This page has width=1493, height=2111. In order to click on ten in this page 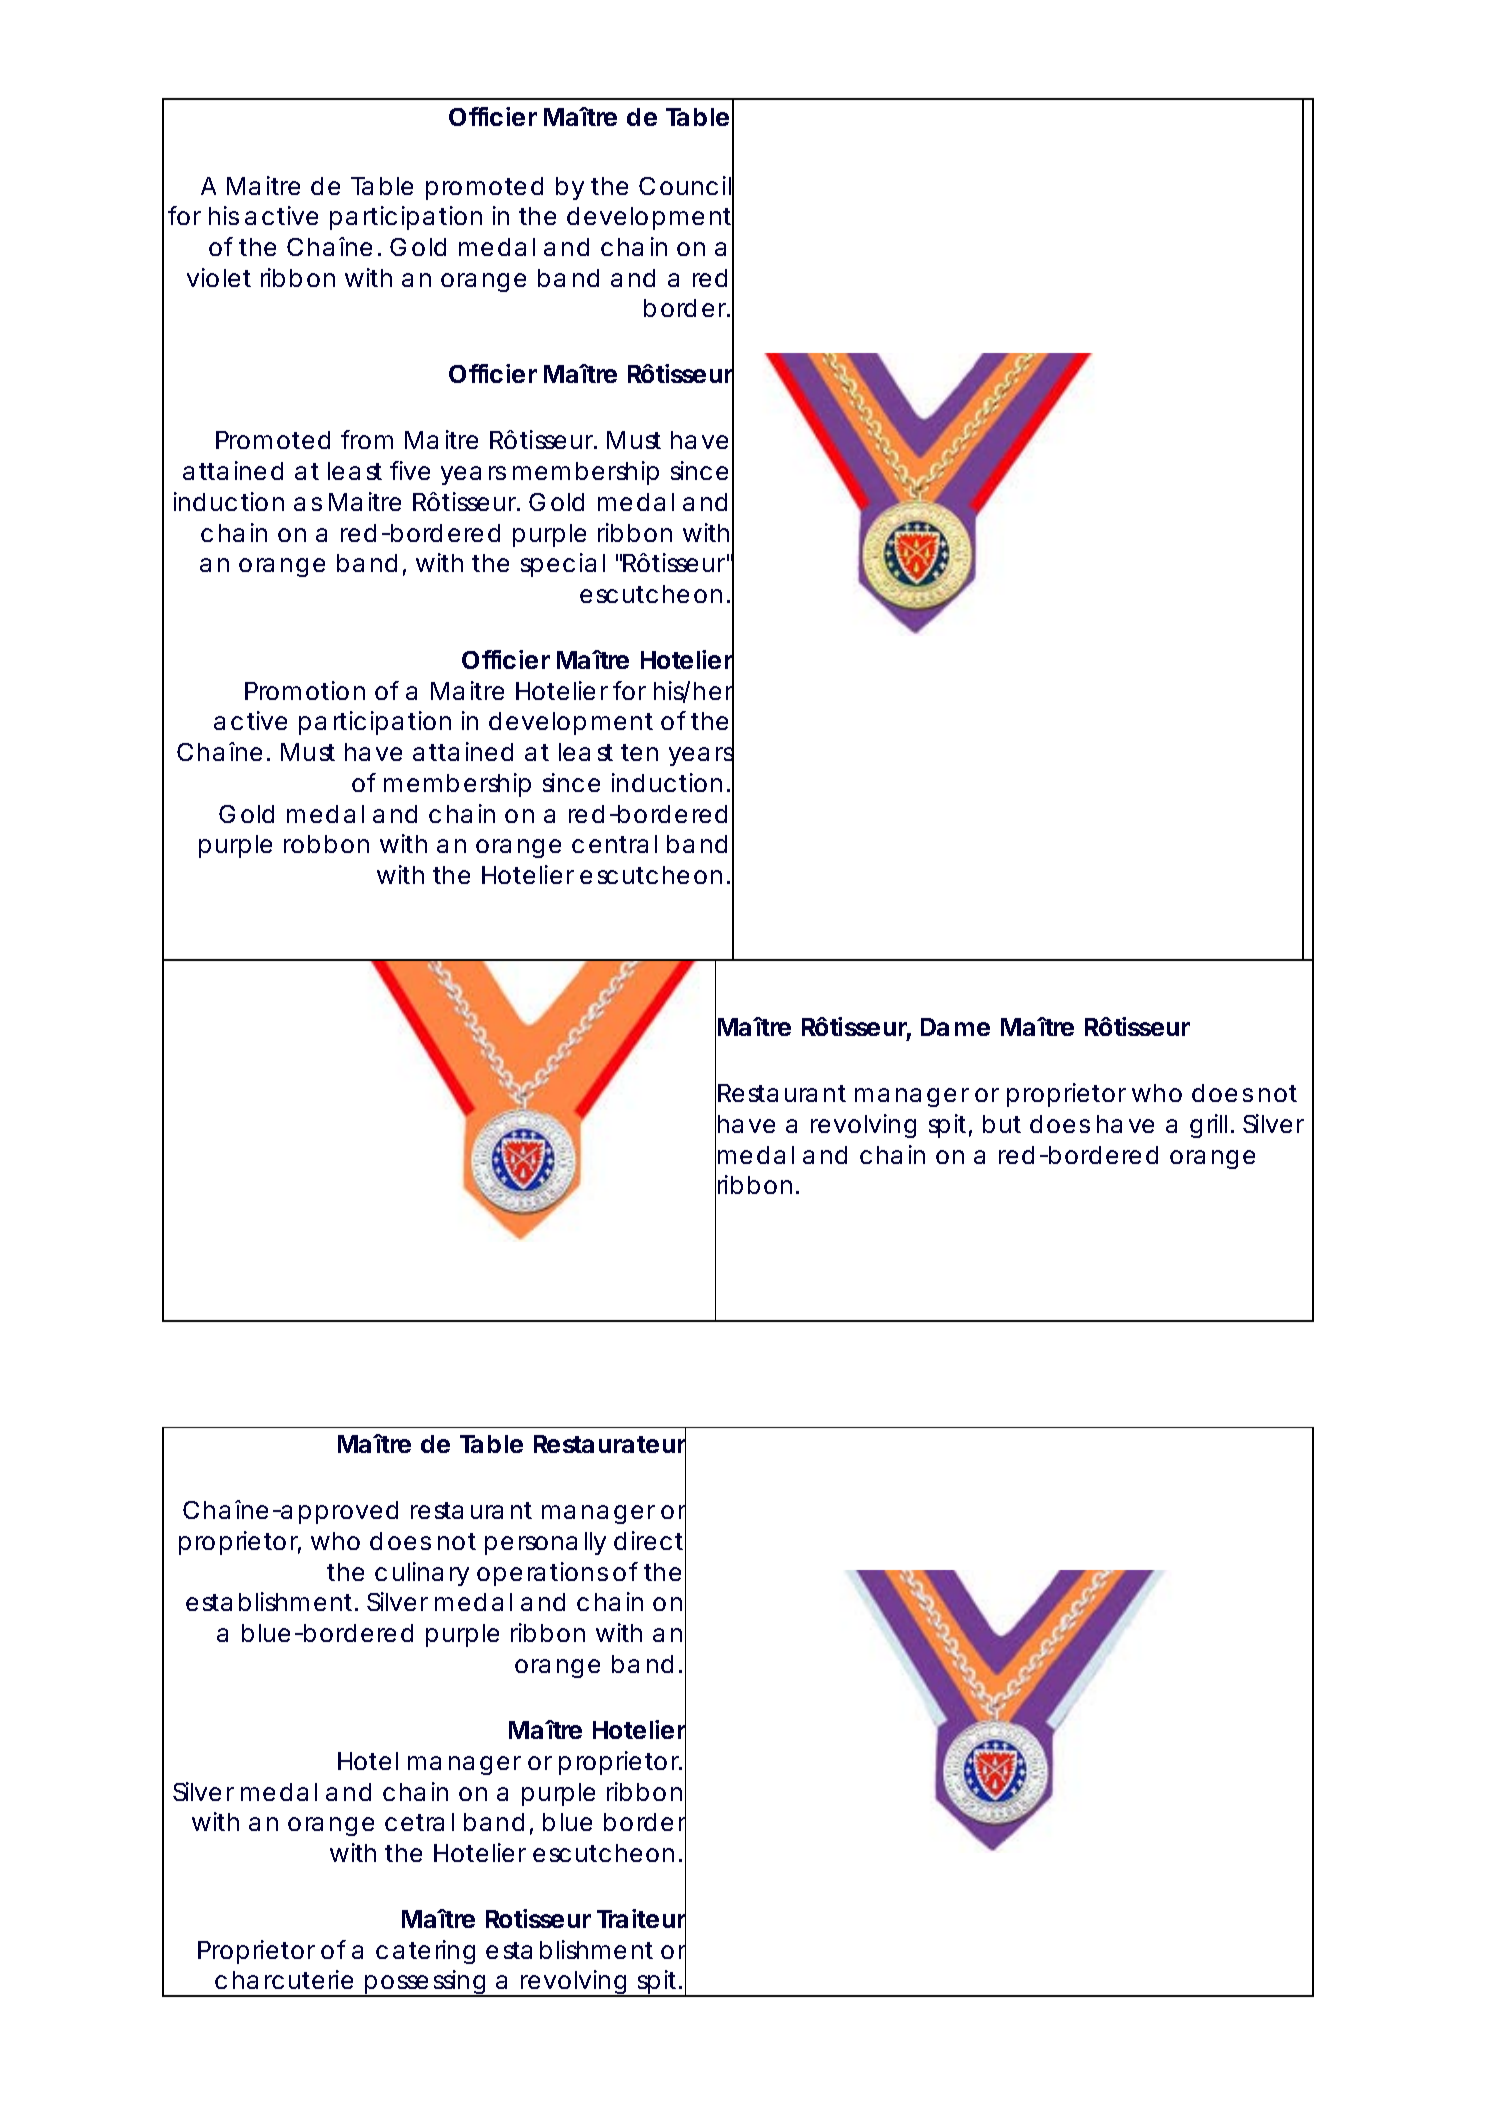, I will do `click(639, 752)`.
